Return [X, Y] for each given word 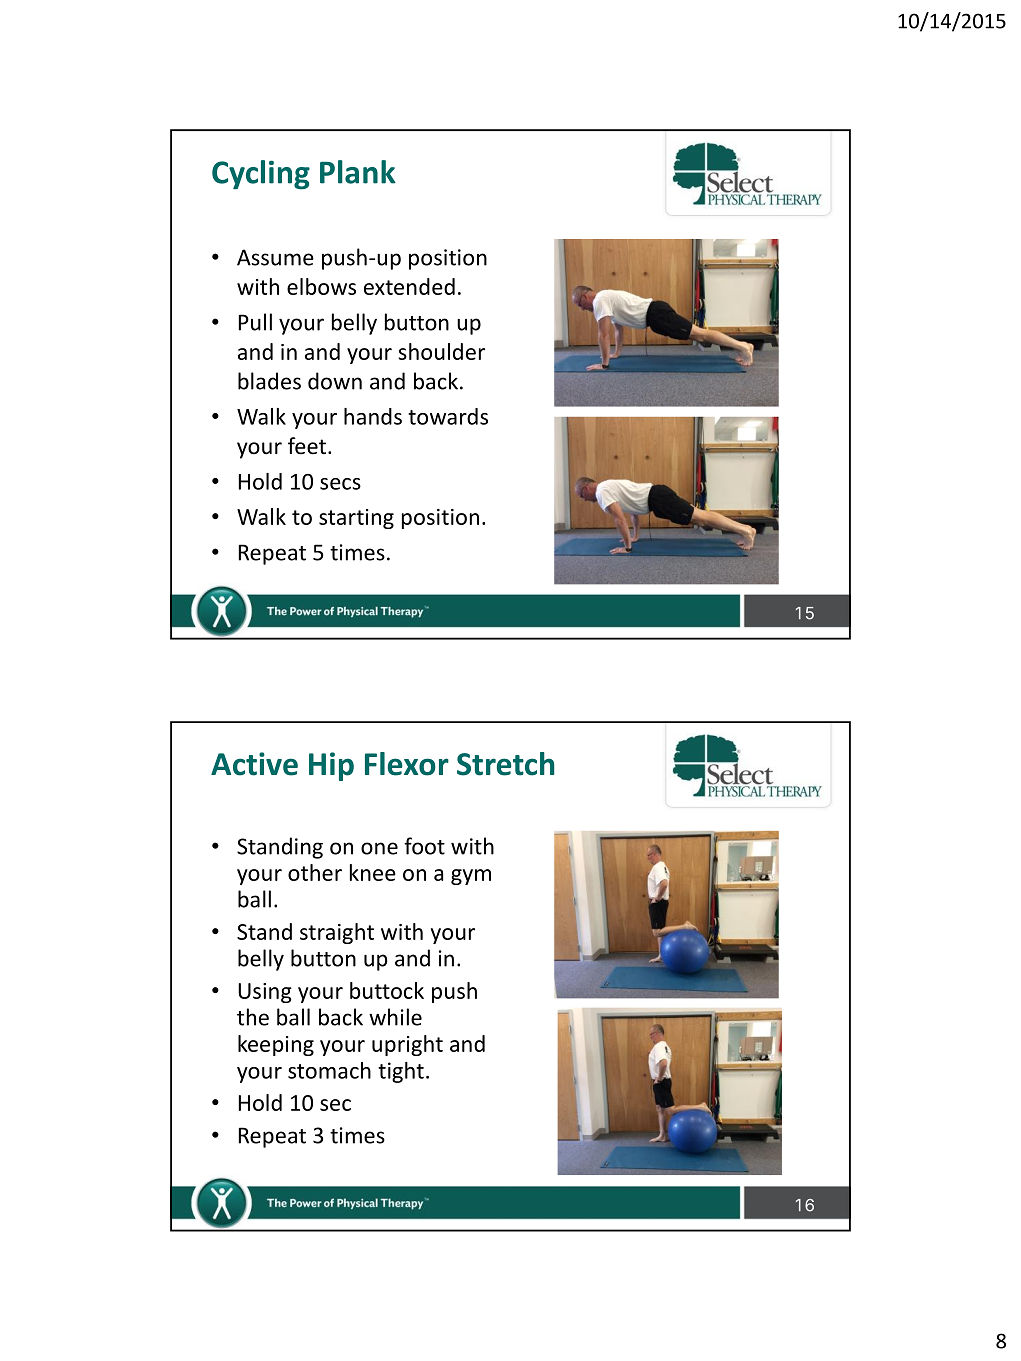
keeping [276, 1045]
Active [254, 764]
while [395, 1017]
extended [409, 286]
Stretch [505, 764]
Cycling [261, 175]
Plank [358, 172]
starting [356, 519]
